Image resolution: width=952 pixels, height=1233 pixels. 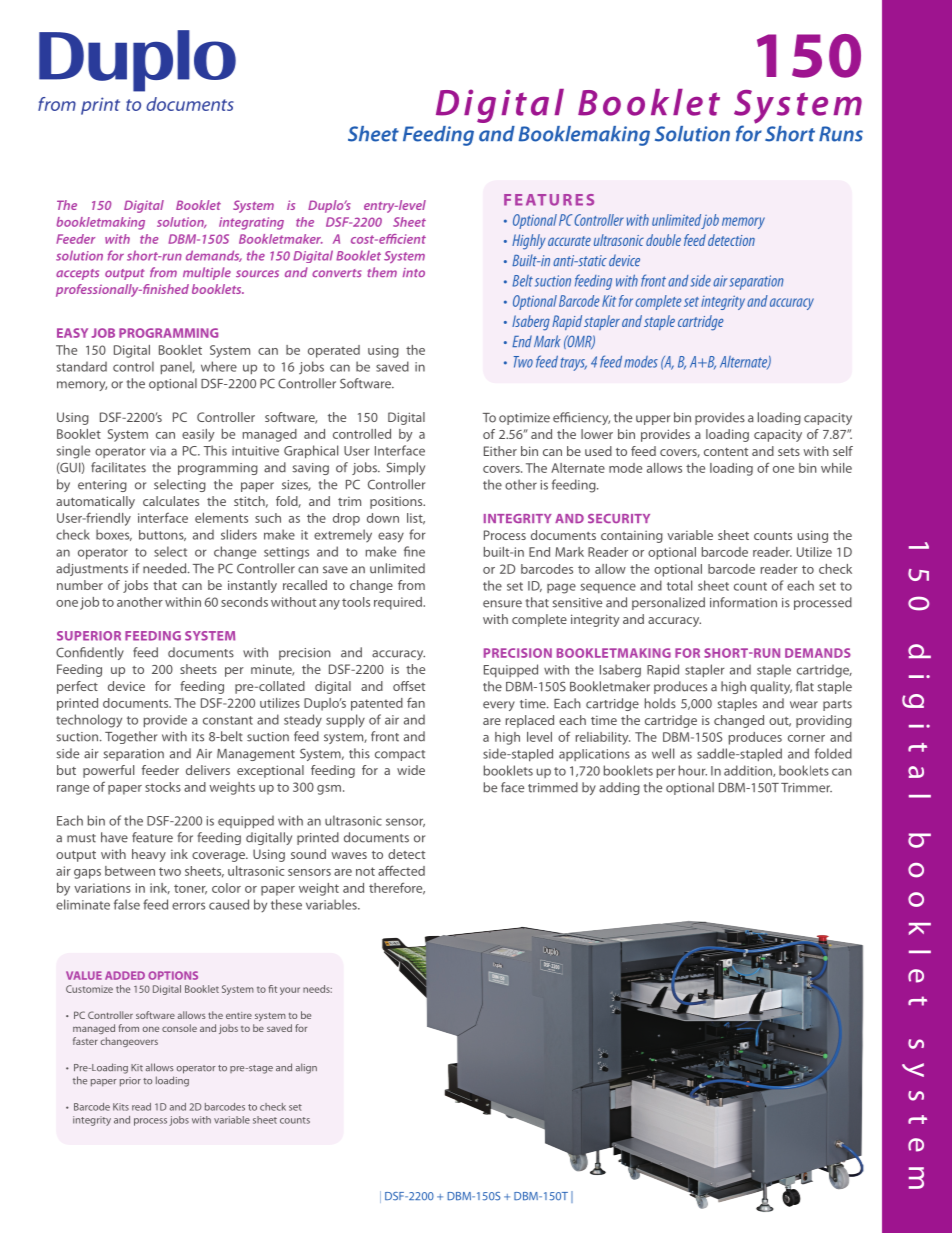 What do you see at coordinates (569, 241) in the document?
I see `accurate` at bounding box center [569, 241].
